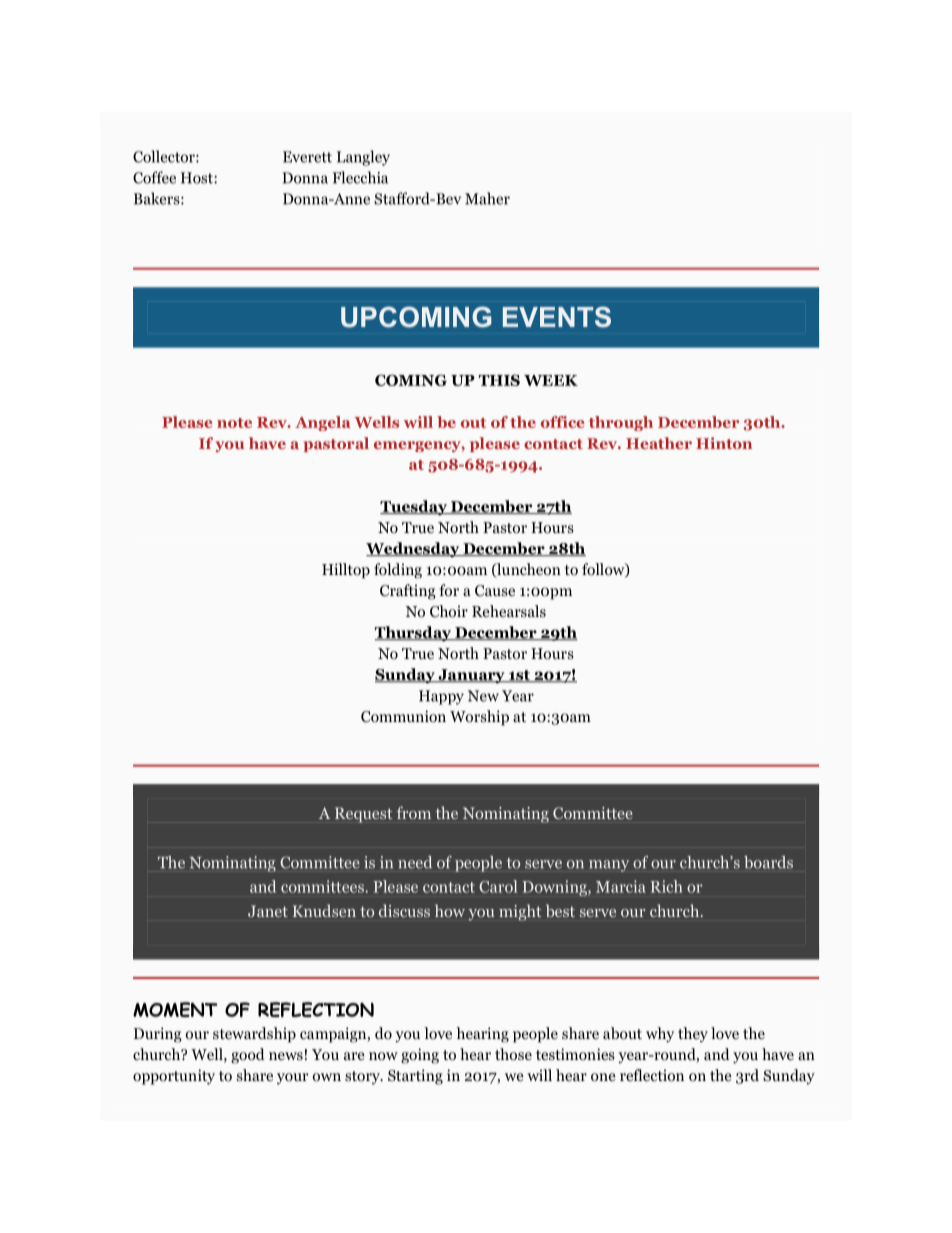  What do you see at coordinates (487, 198) in the page?
I see `Maher` at bounding box center [487, 198].
